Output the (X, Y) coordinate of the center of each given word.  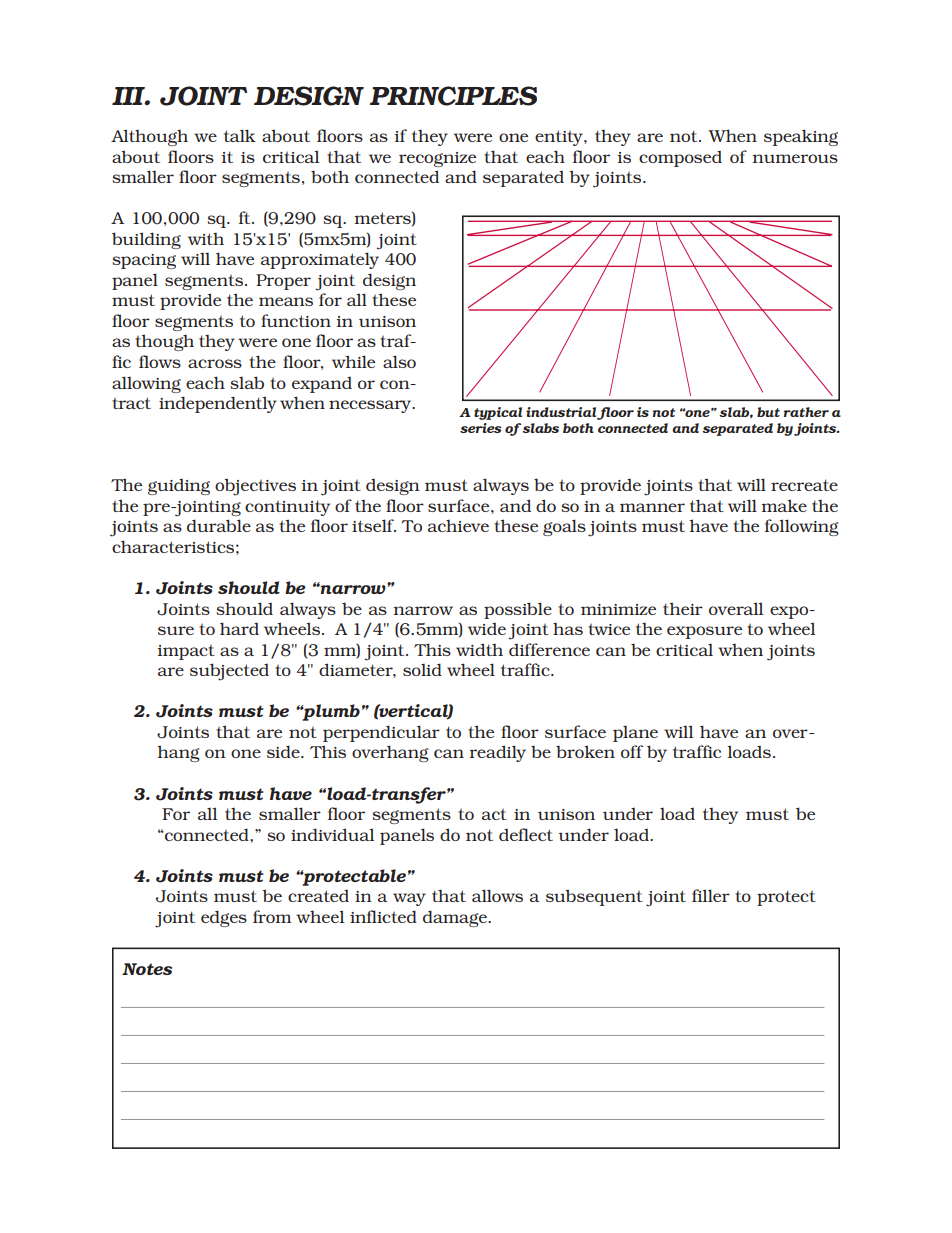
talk (240, 135)
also (399, 361)
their (683, 608)
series (481, 428)
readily (497, 753)
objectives (255, 487)
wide (487, 629)
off (632, 751)
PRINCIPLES (453, 96)
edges (224, 918)
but (768, 412)
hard (239, 628)
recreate (804, 485)
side (284, 751)
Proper (283, 282)
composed (680, 159)
